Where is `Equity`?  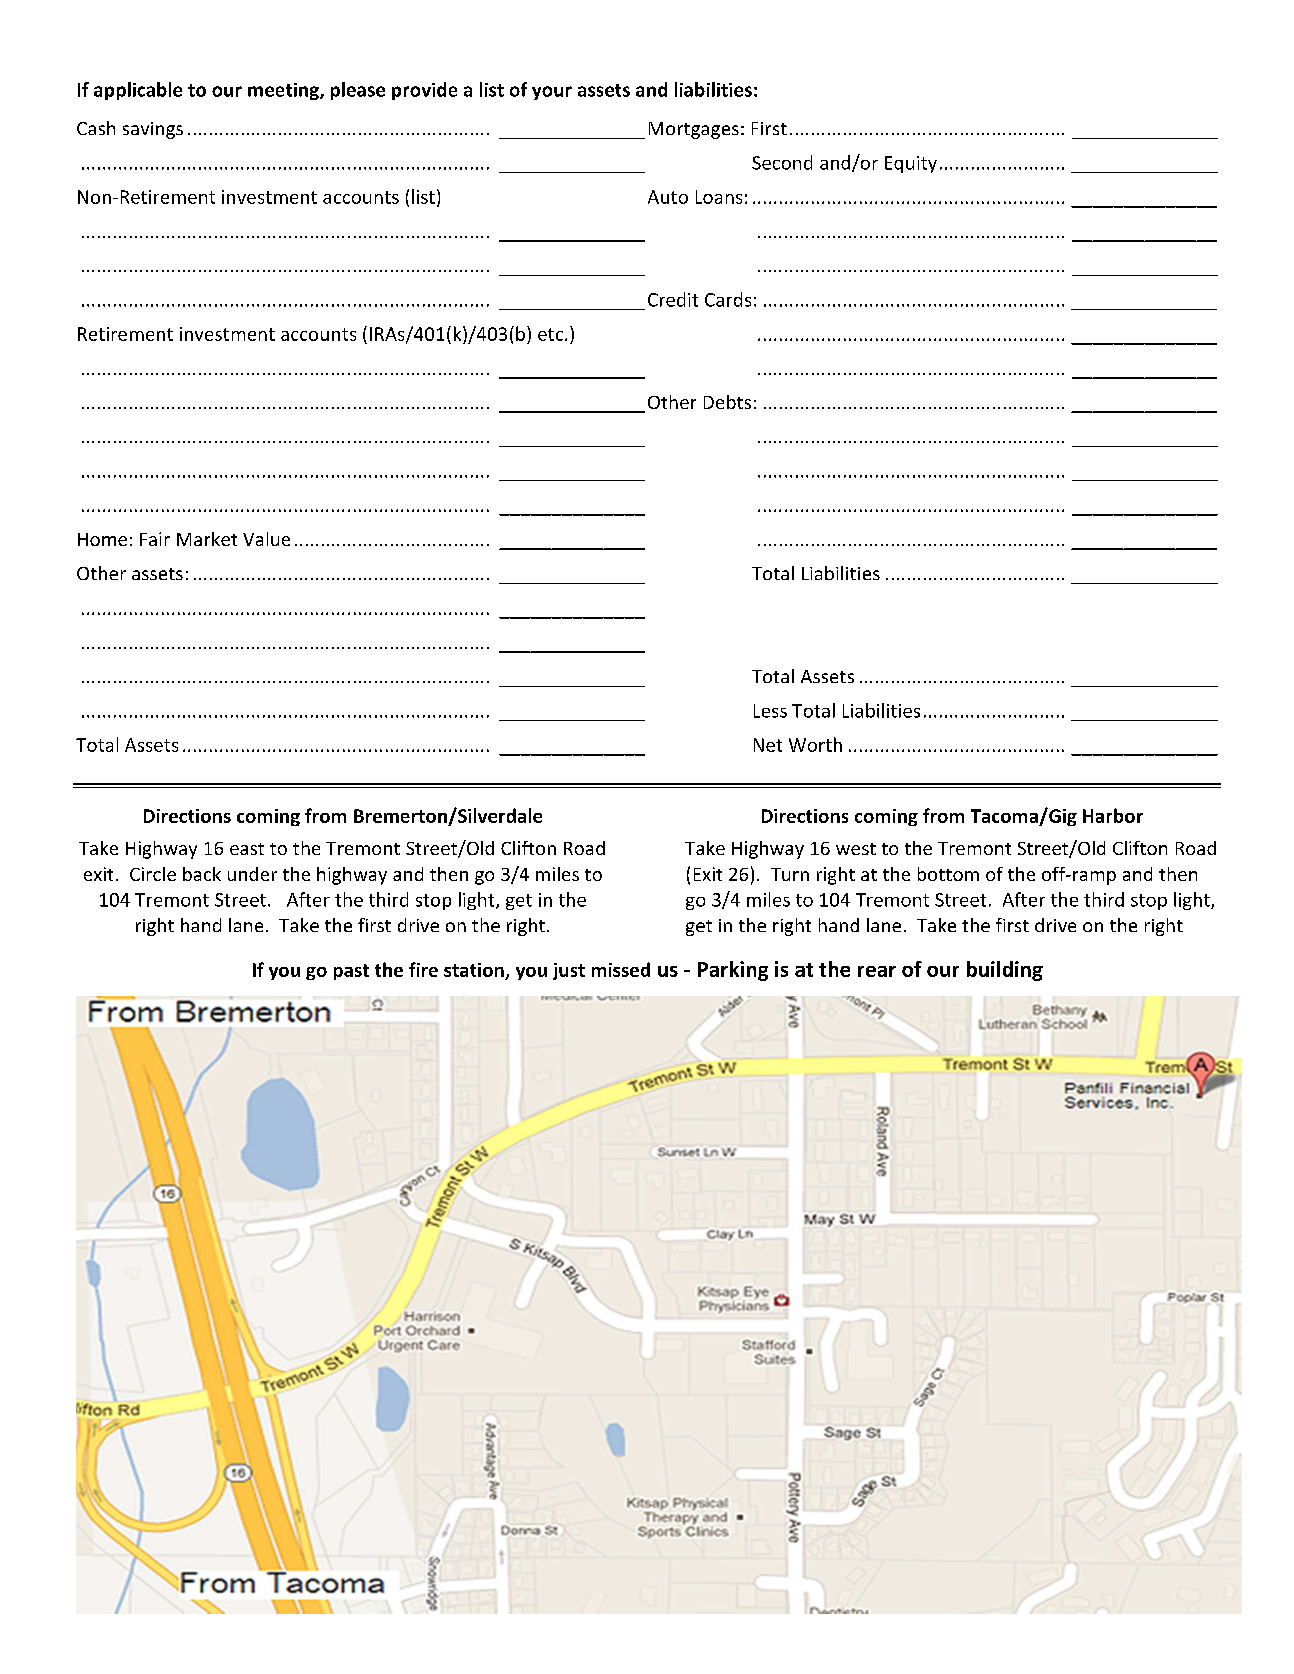
Equity is located at coordinates (911, 164).
